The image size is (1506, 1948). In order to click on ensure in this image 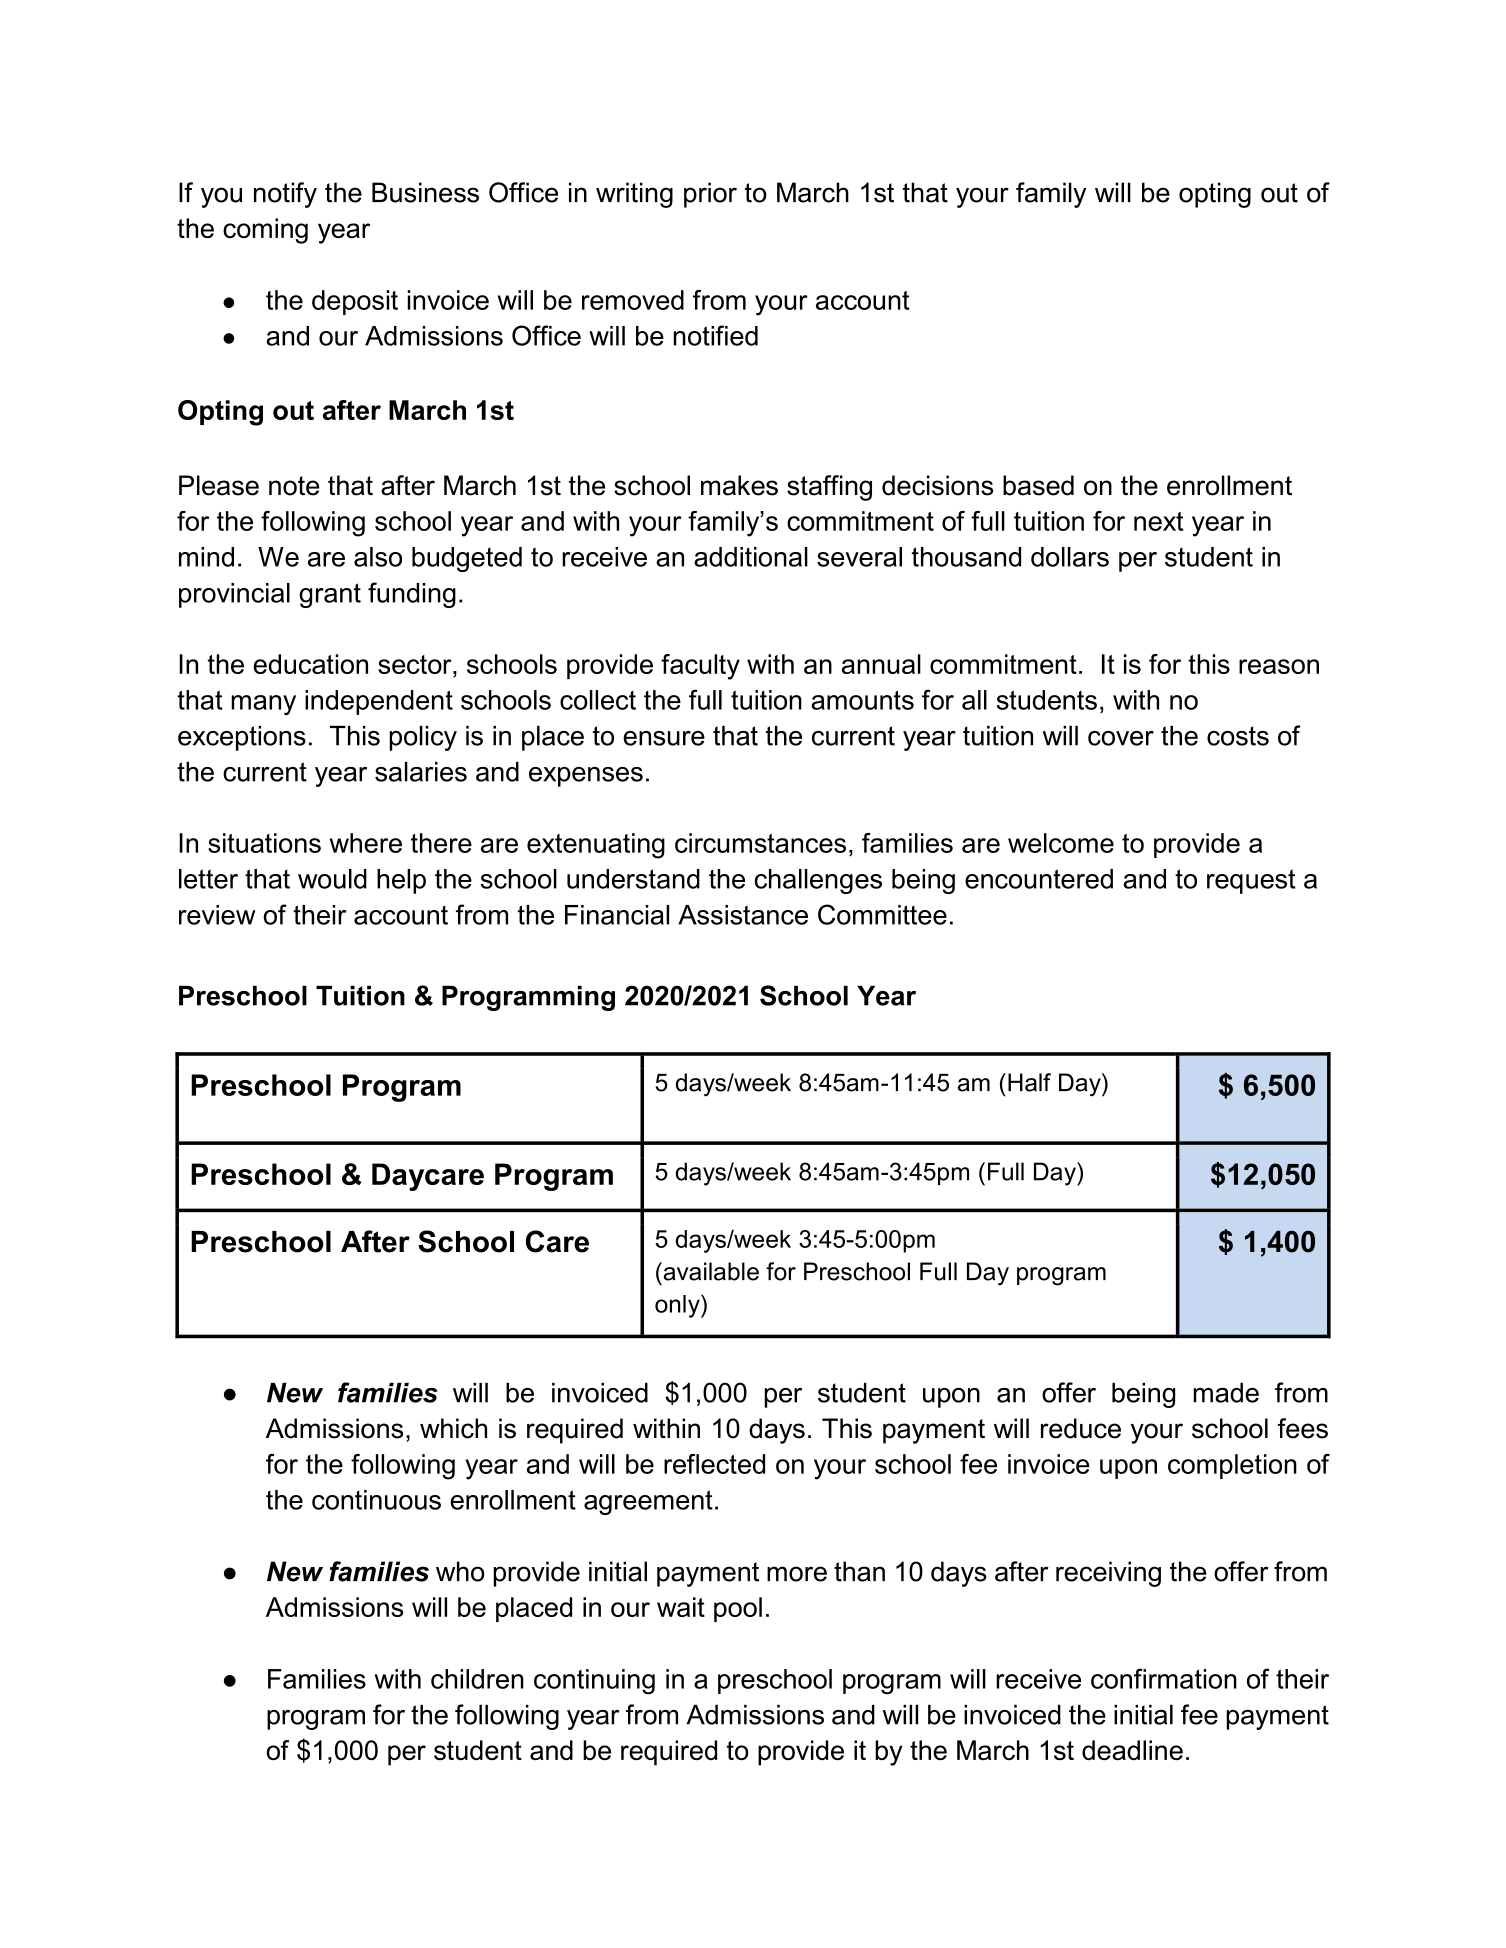, I will do `click(664, 738)`.
